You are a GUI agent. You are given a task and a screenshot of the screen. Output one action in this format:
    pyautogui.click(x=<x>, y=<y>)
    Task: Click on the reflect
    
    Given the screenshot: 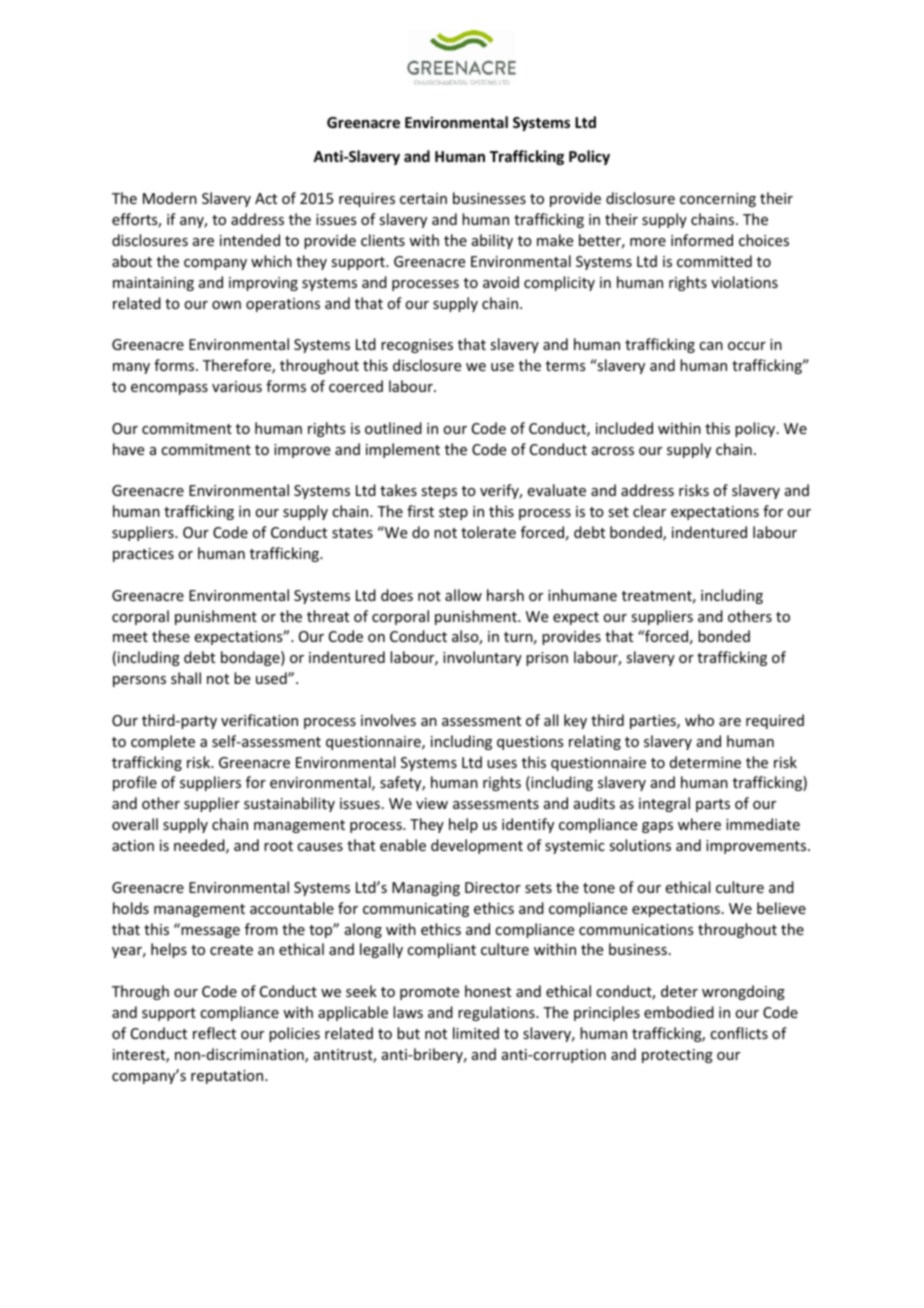 What is the action you would take?
    pyautogui.click(x=214, y=1033)
